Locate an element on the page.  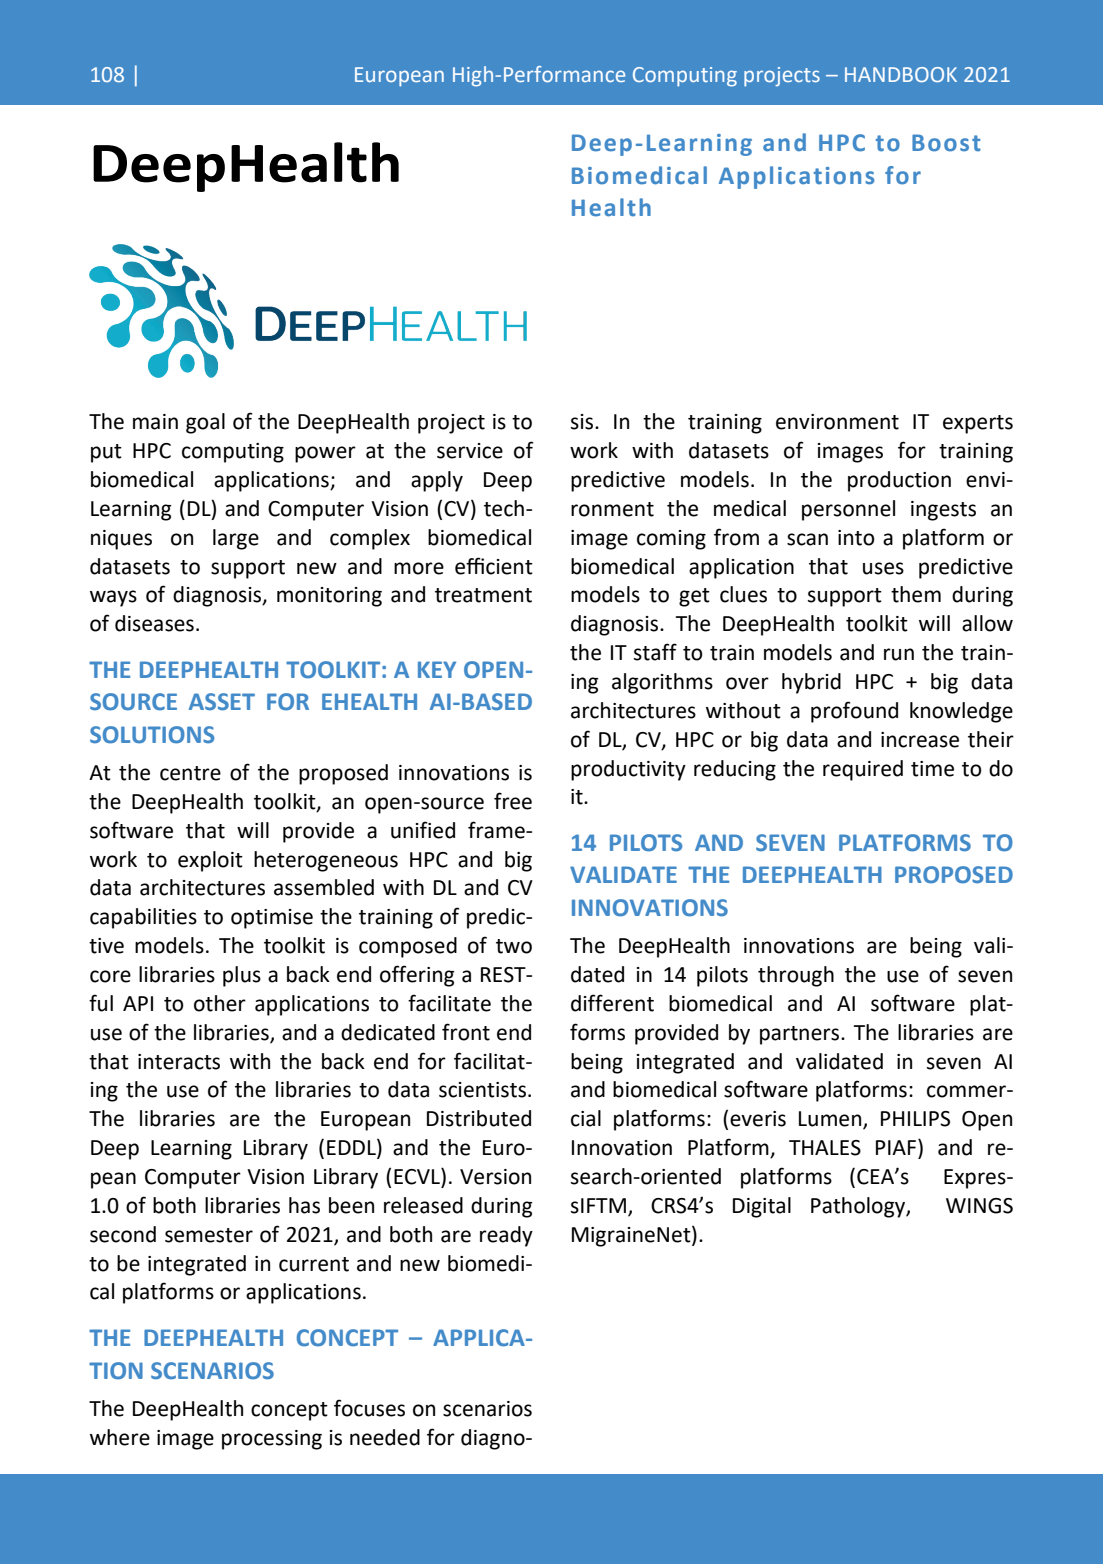
experts is located at coordinates (978, 424).
